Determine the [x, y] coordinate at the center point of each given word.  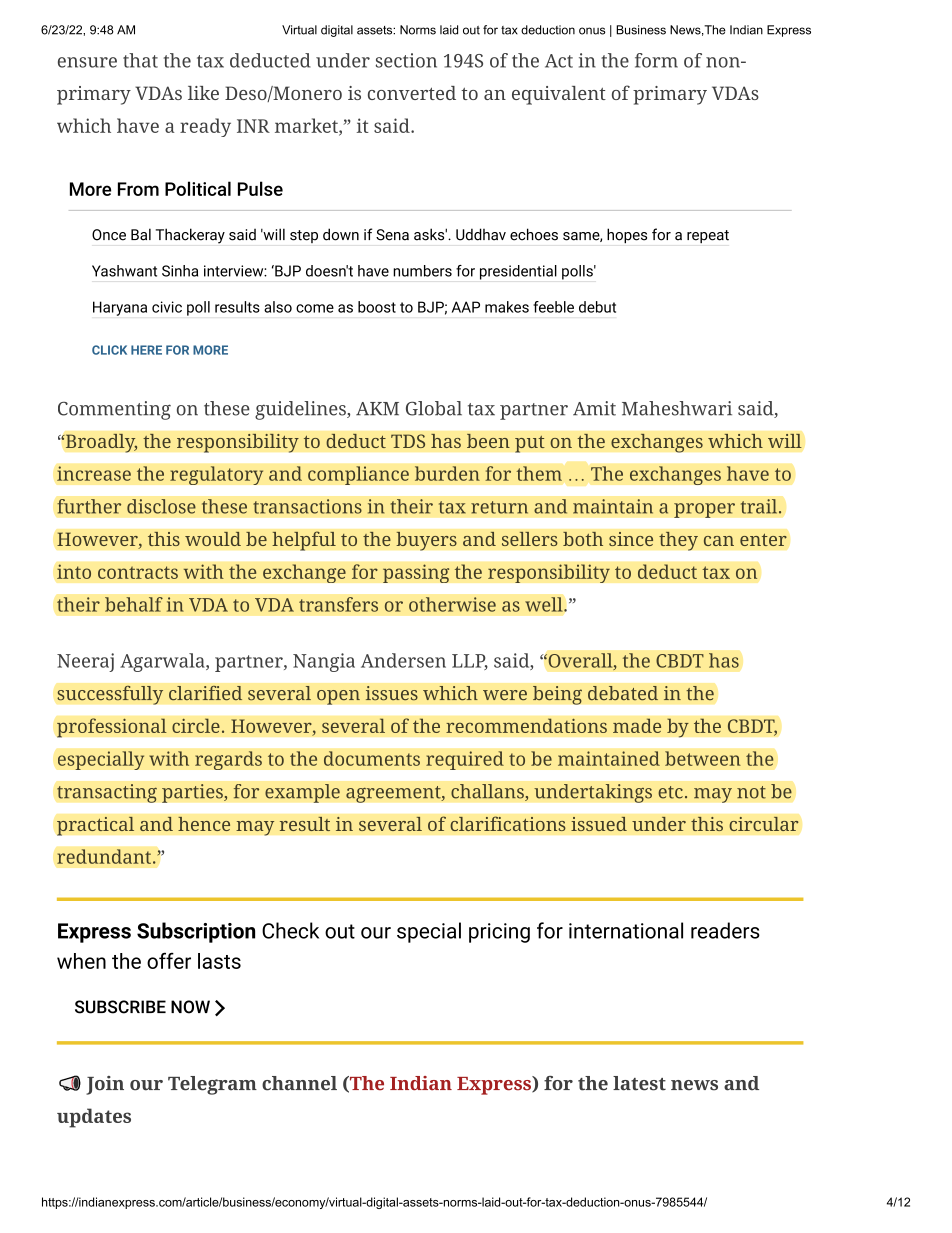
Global [434, 408]
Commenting [114, 410]
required [465, 760]
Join [105, 1085]
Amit [594, 408]
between [703, 758]
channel [299, 1083]
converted [412, 93]
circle [196, 725]
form [656, 60]
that [140, 60]
